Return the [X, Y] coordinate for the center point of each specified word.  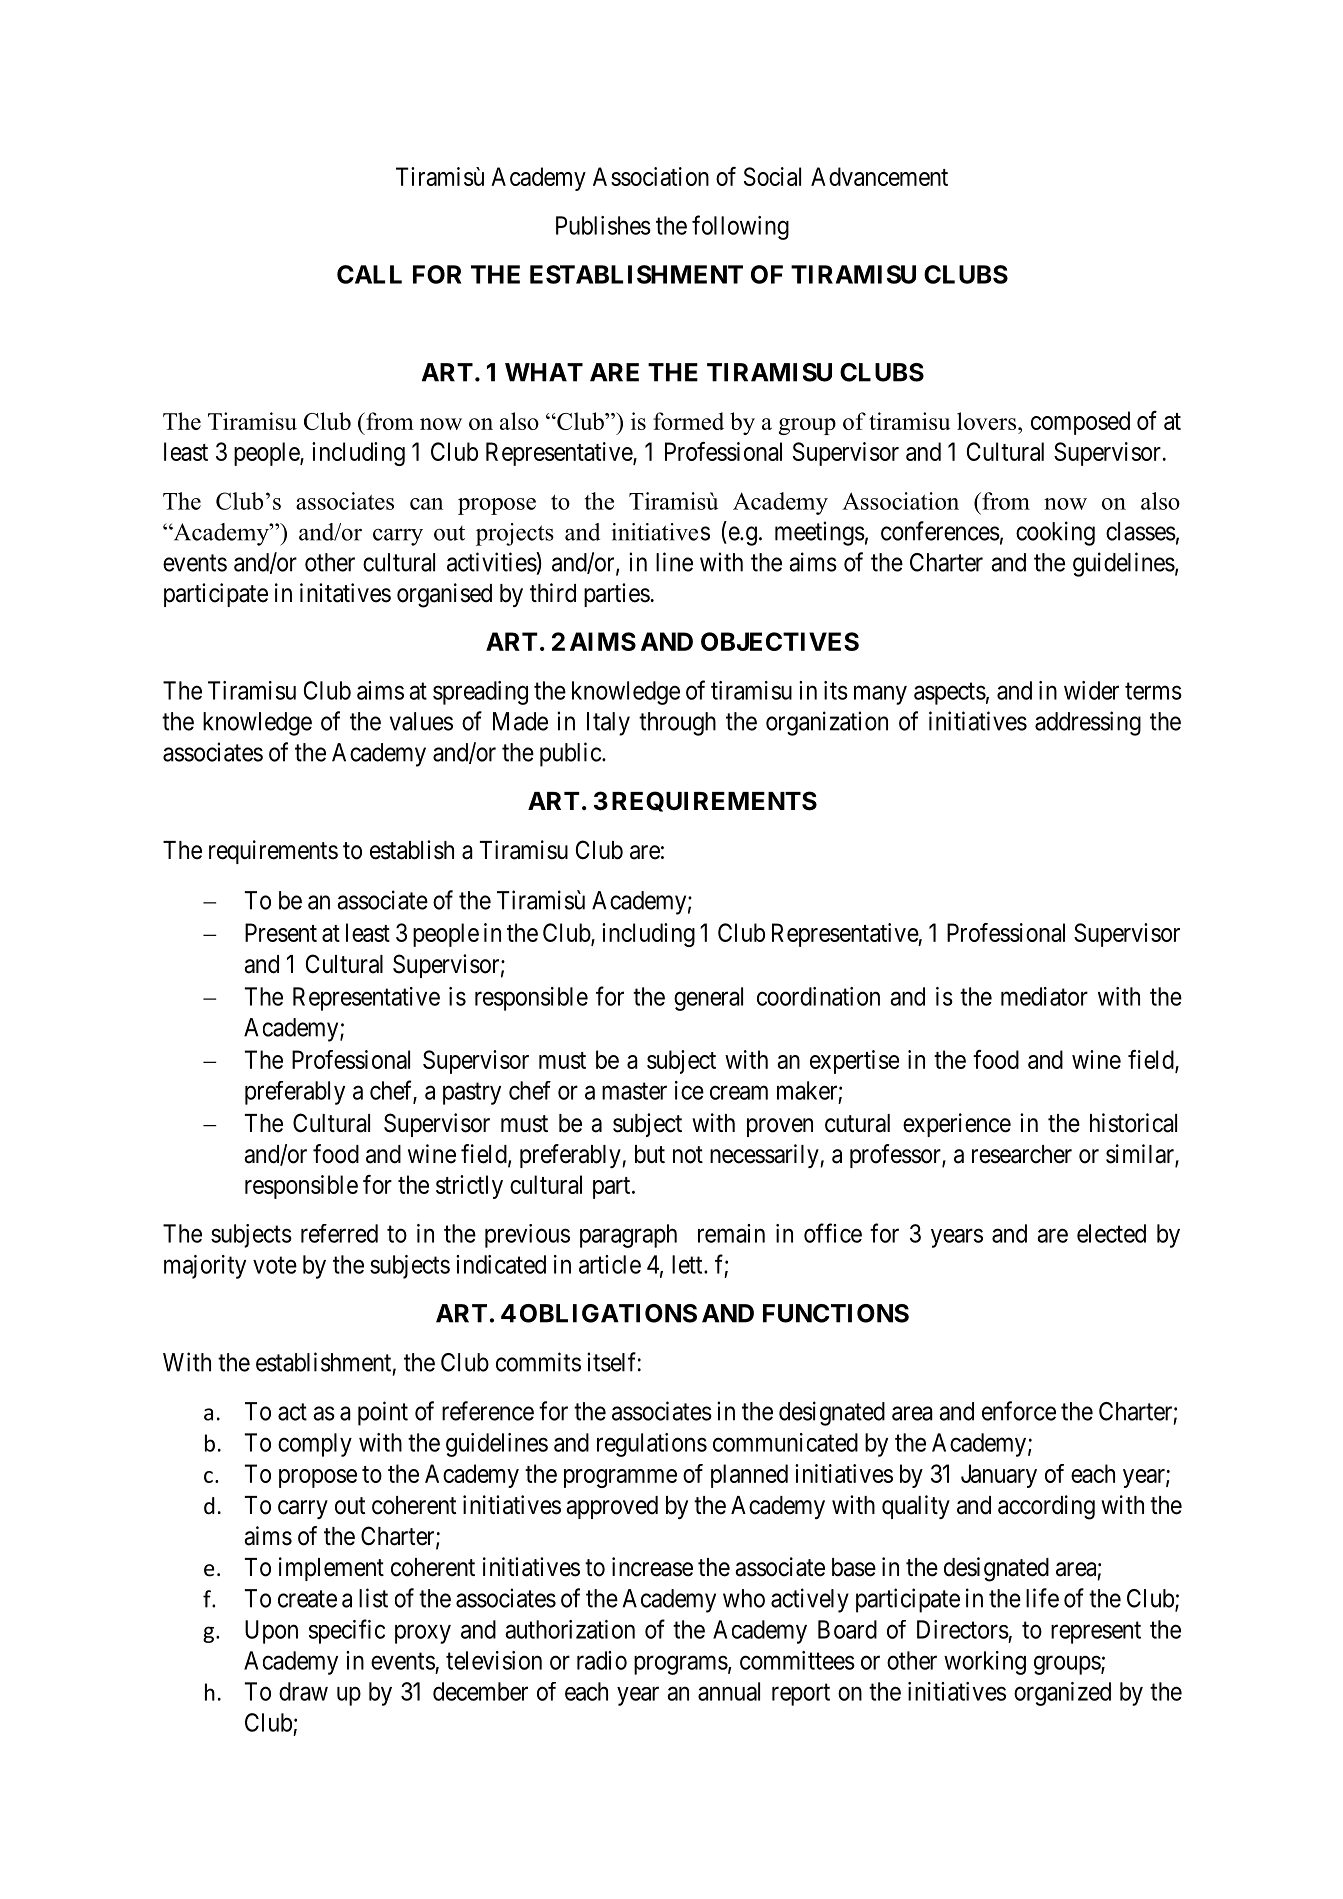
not [688, 1155]
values [421, 721]
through [677, 724]
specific [347, 1631]
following [740, 227]
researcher [1022, 1154]
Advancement [879, 176]
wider [1091, 690]
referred [339, 1233]
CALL [369, 274]
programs [681, 1665]
